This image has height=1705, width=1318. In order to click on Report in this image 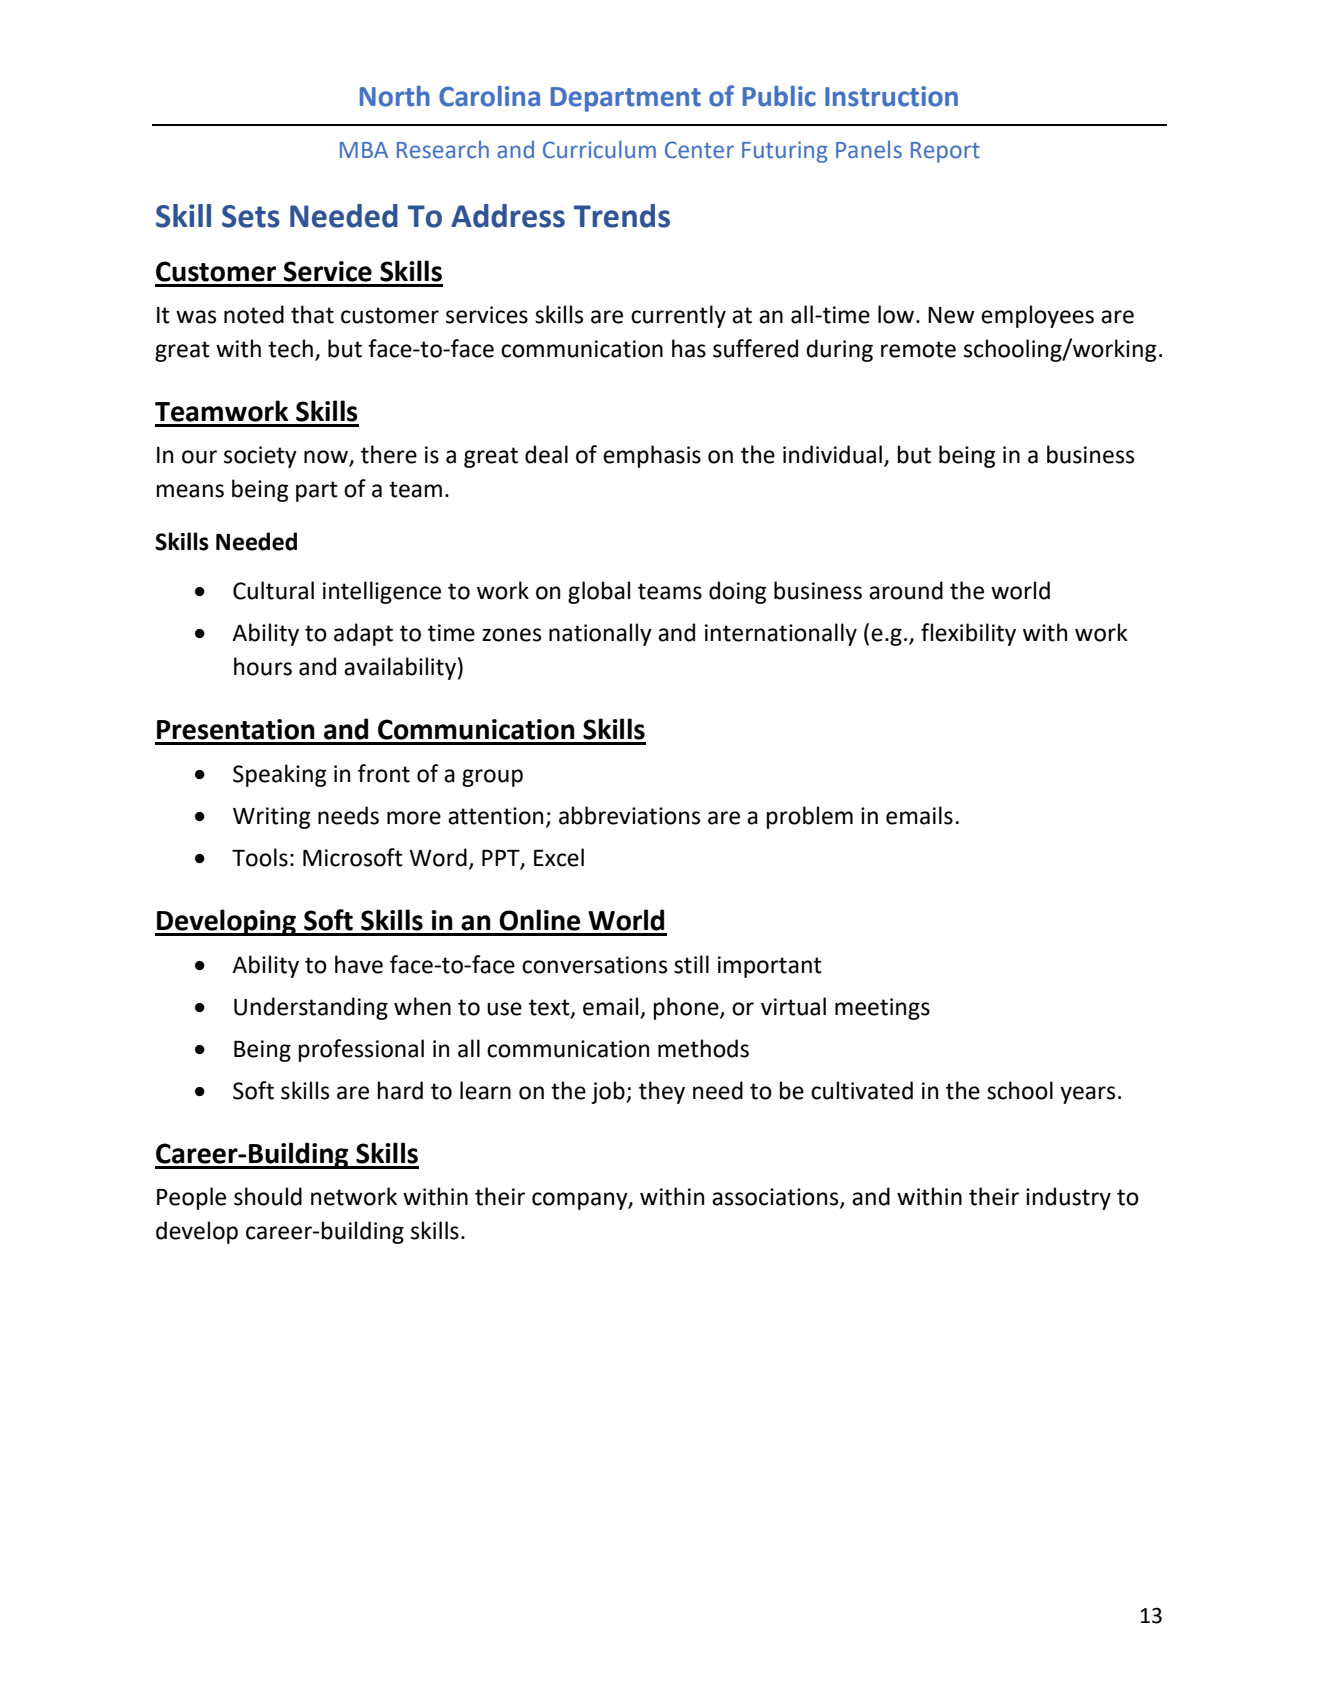, I will do `click(945, 152)`.
